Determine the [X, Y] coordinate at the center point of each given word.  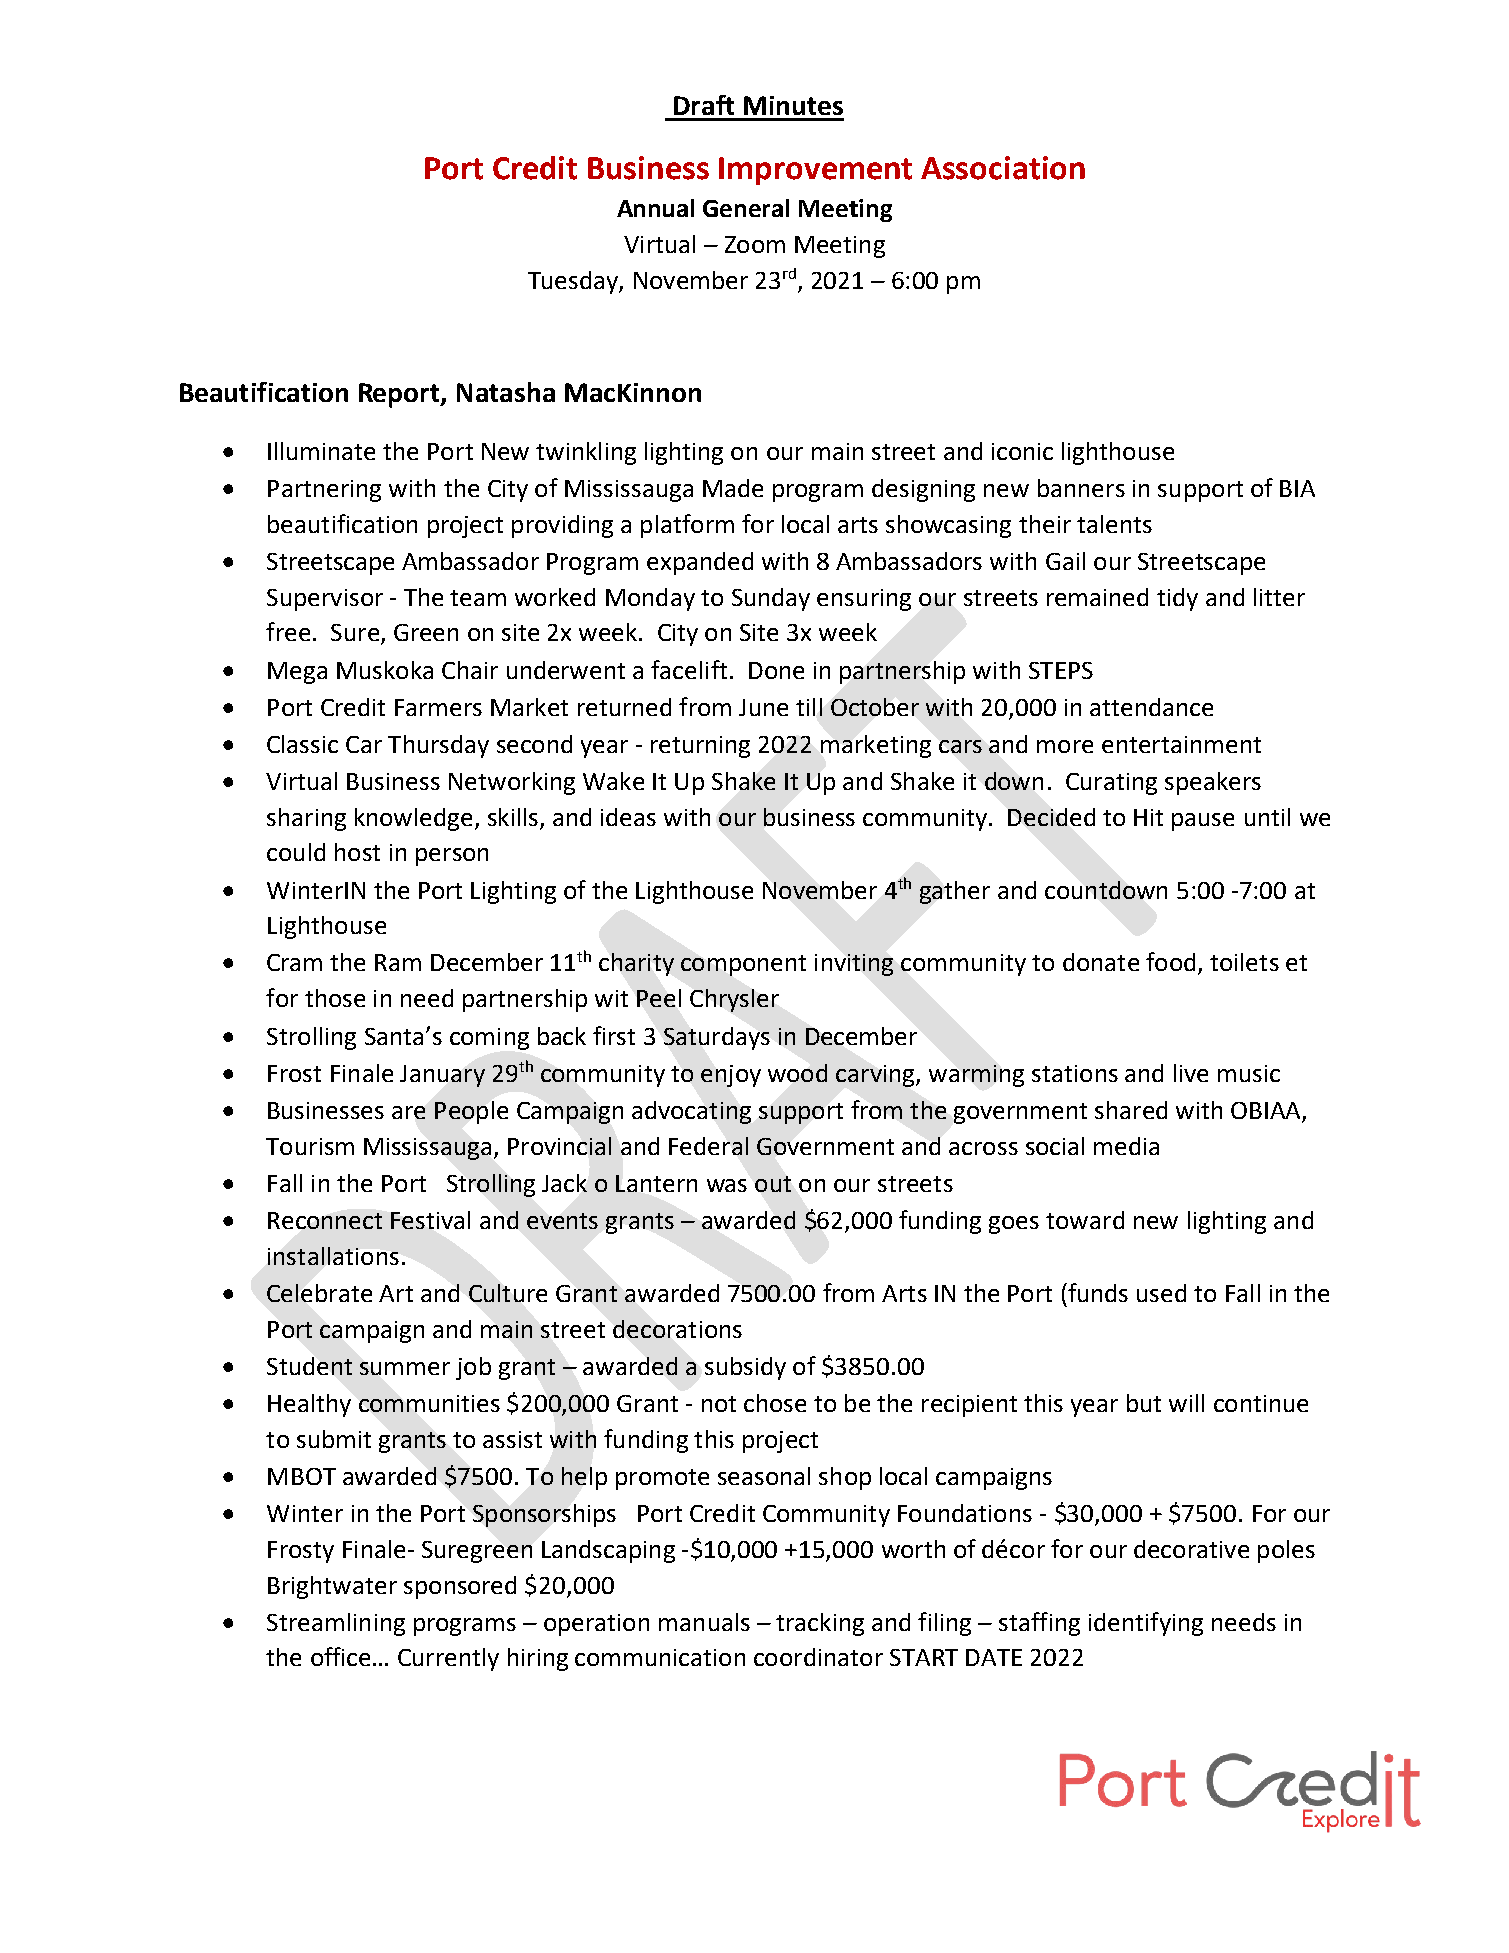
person [452, 857]
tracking [820, 1624]
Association [1003, 168]
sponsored [460, 1587]
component [743, 965]
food [1170, 961]
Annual [655, 208]
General [746, 208]
